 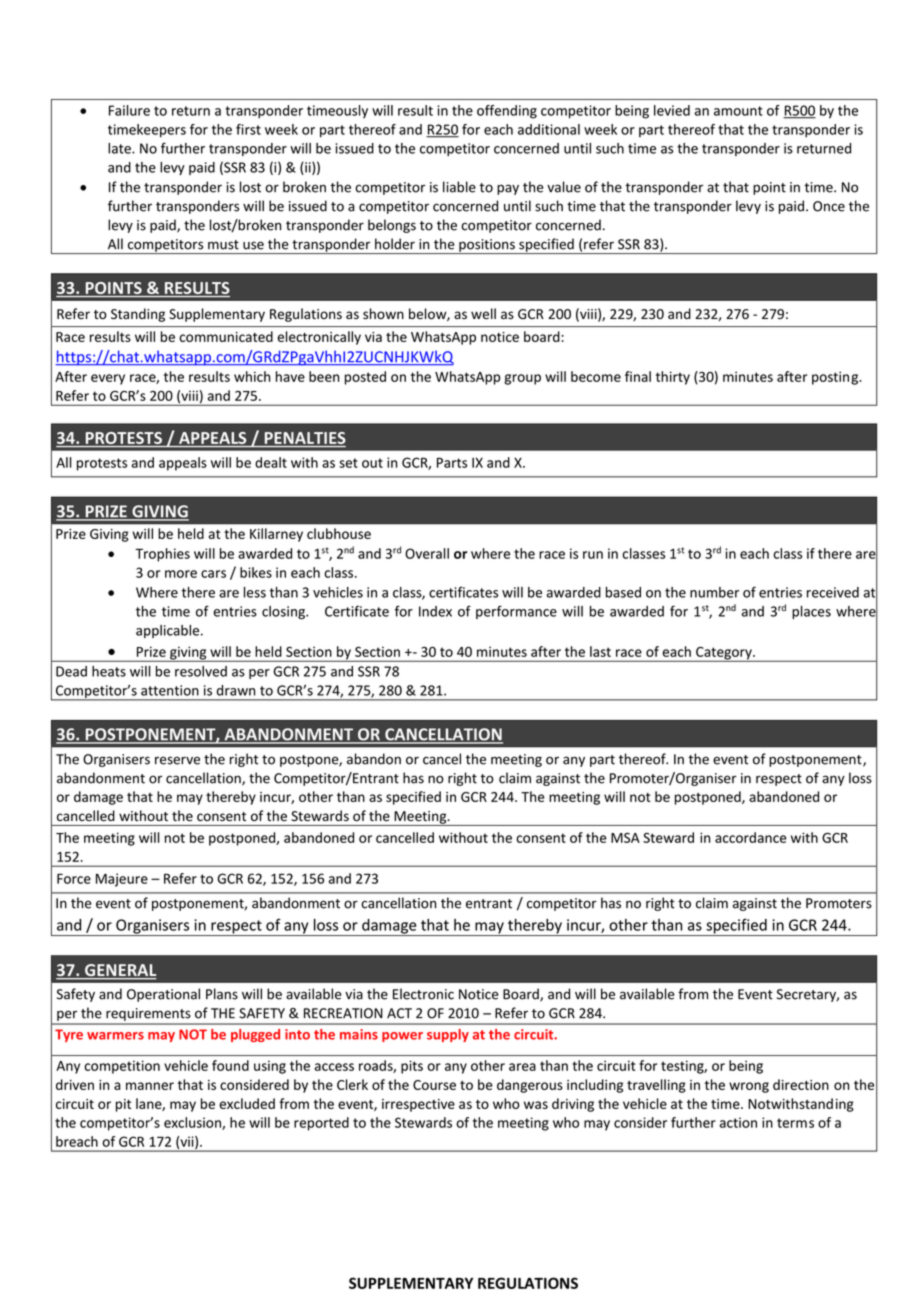 I want to click on more, so click(x=181, y=574).
